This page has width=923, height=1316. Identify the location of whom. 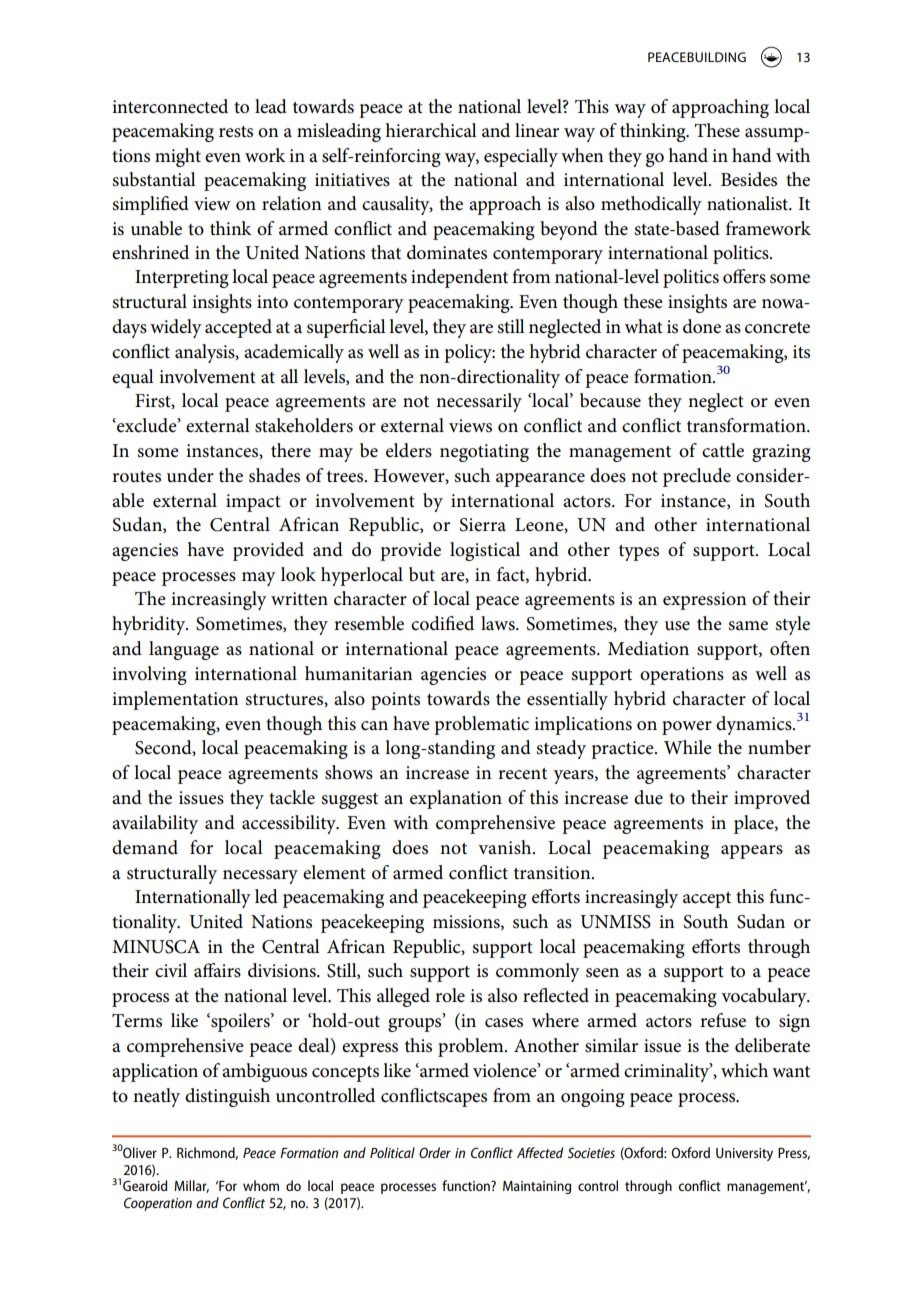
(261, 1185).
